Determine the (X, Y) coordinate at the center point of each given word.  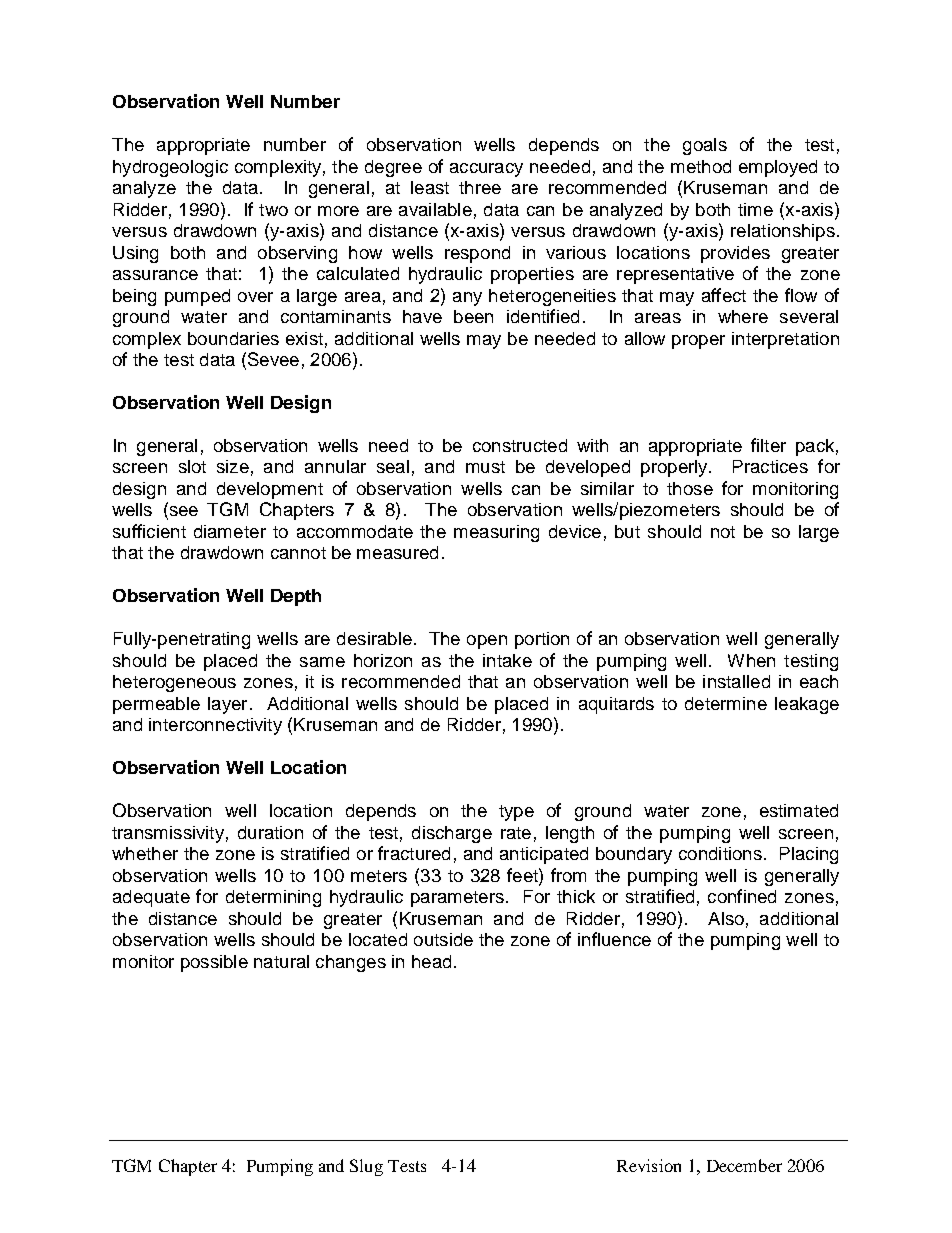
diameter (230, 531)
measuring (496, 533)
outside (443, 939)
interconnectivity (215, 726)
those (690, 488)
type (516, 813)
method (701, 166)
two (273, 210)
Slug (366, 1167)
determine (726, 703)
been (473, 316)
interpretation (785, 340)
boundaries (233, 338)
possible (214, 963)
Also (726, 918)
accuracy (486, 170)
